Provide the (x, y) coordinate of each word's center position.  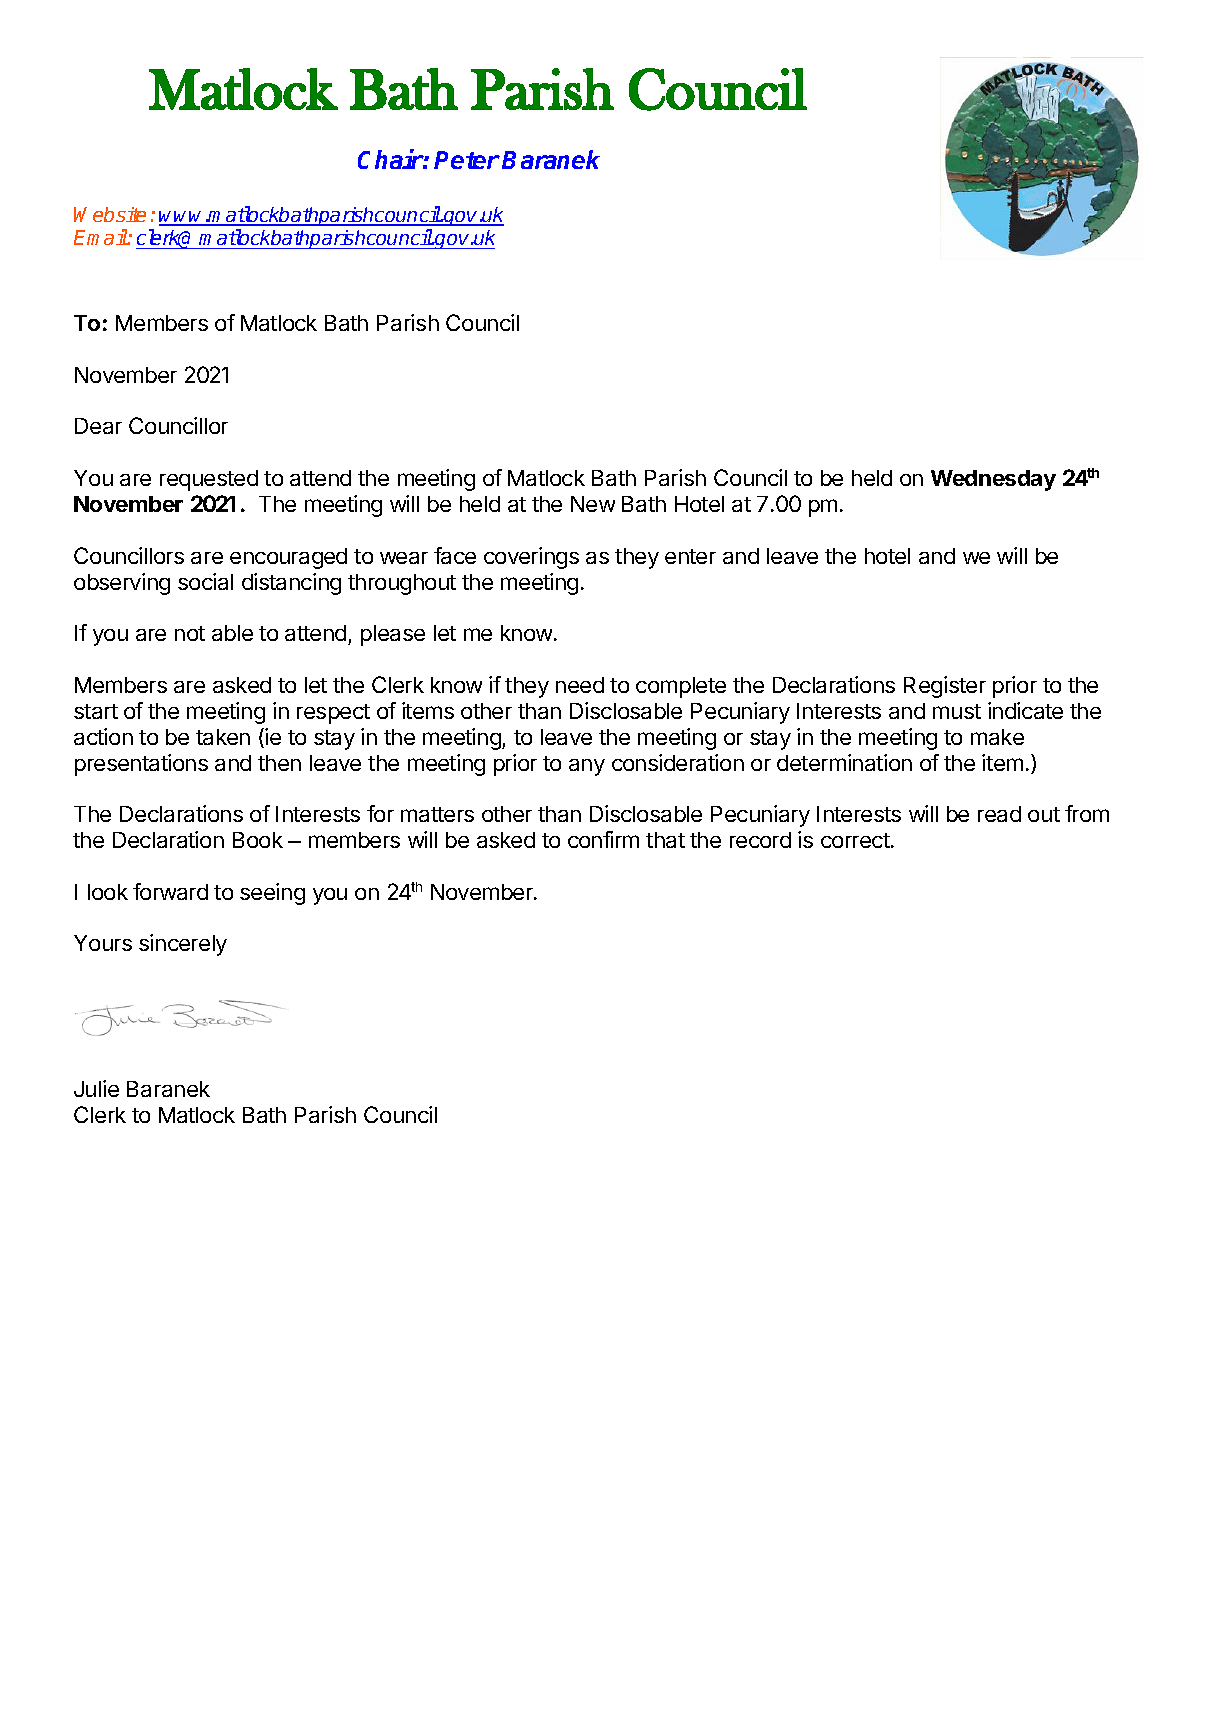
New (593, 504)
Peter (467, 160)
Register (945, 687)
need (580, 685)
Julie (96, 1088)
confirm (603, 839)
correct (855, 840)
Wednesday (993, 480)
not (190, 633)
